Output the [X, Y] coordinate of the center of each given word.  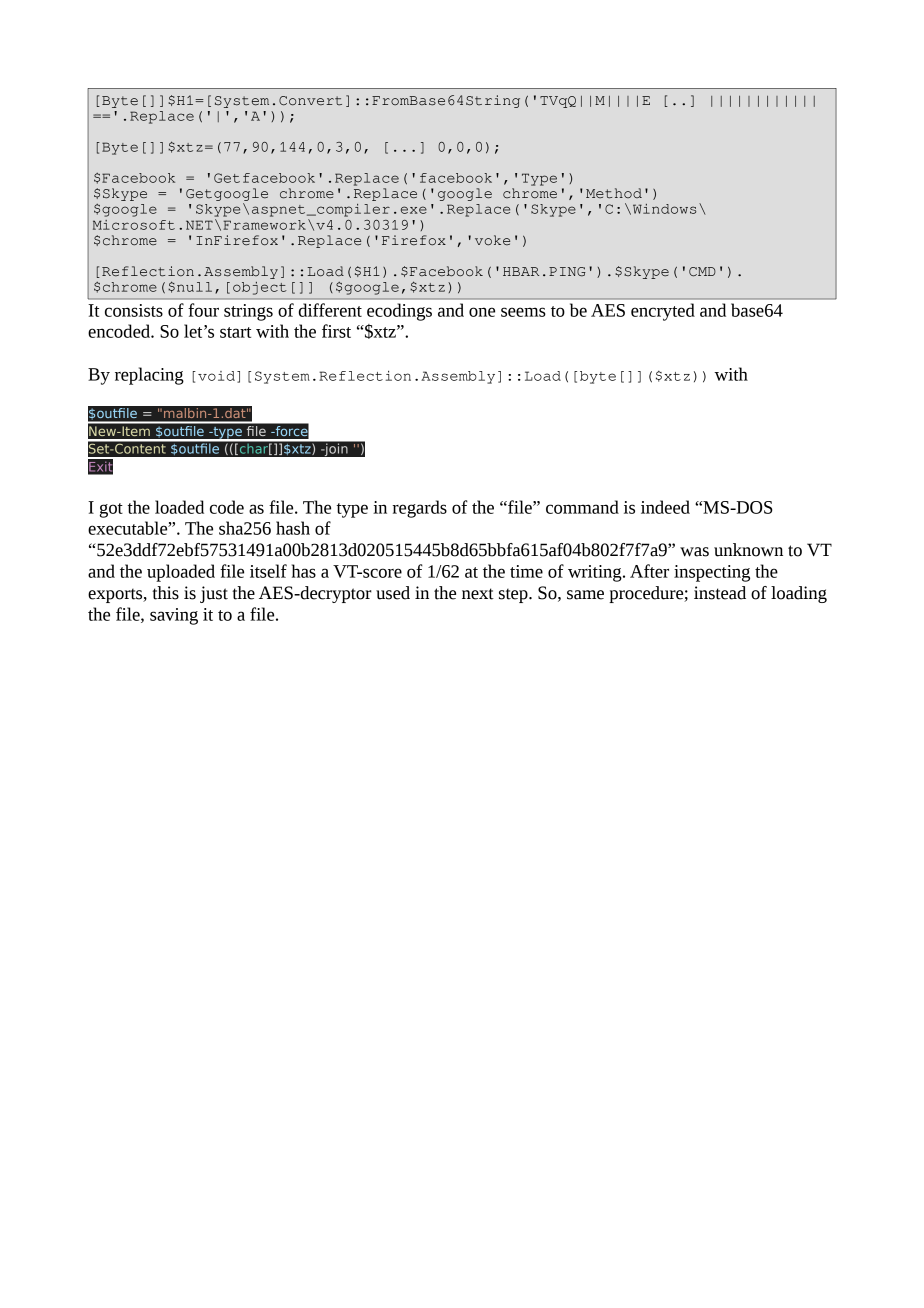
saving [174, 616]
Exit [100, 466]
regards [419, 509]
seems [523, 312]
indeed [665, 507]
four [203, 310]
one [482, 312]
